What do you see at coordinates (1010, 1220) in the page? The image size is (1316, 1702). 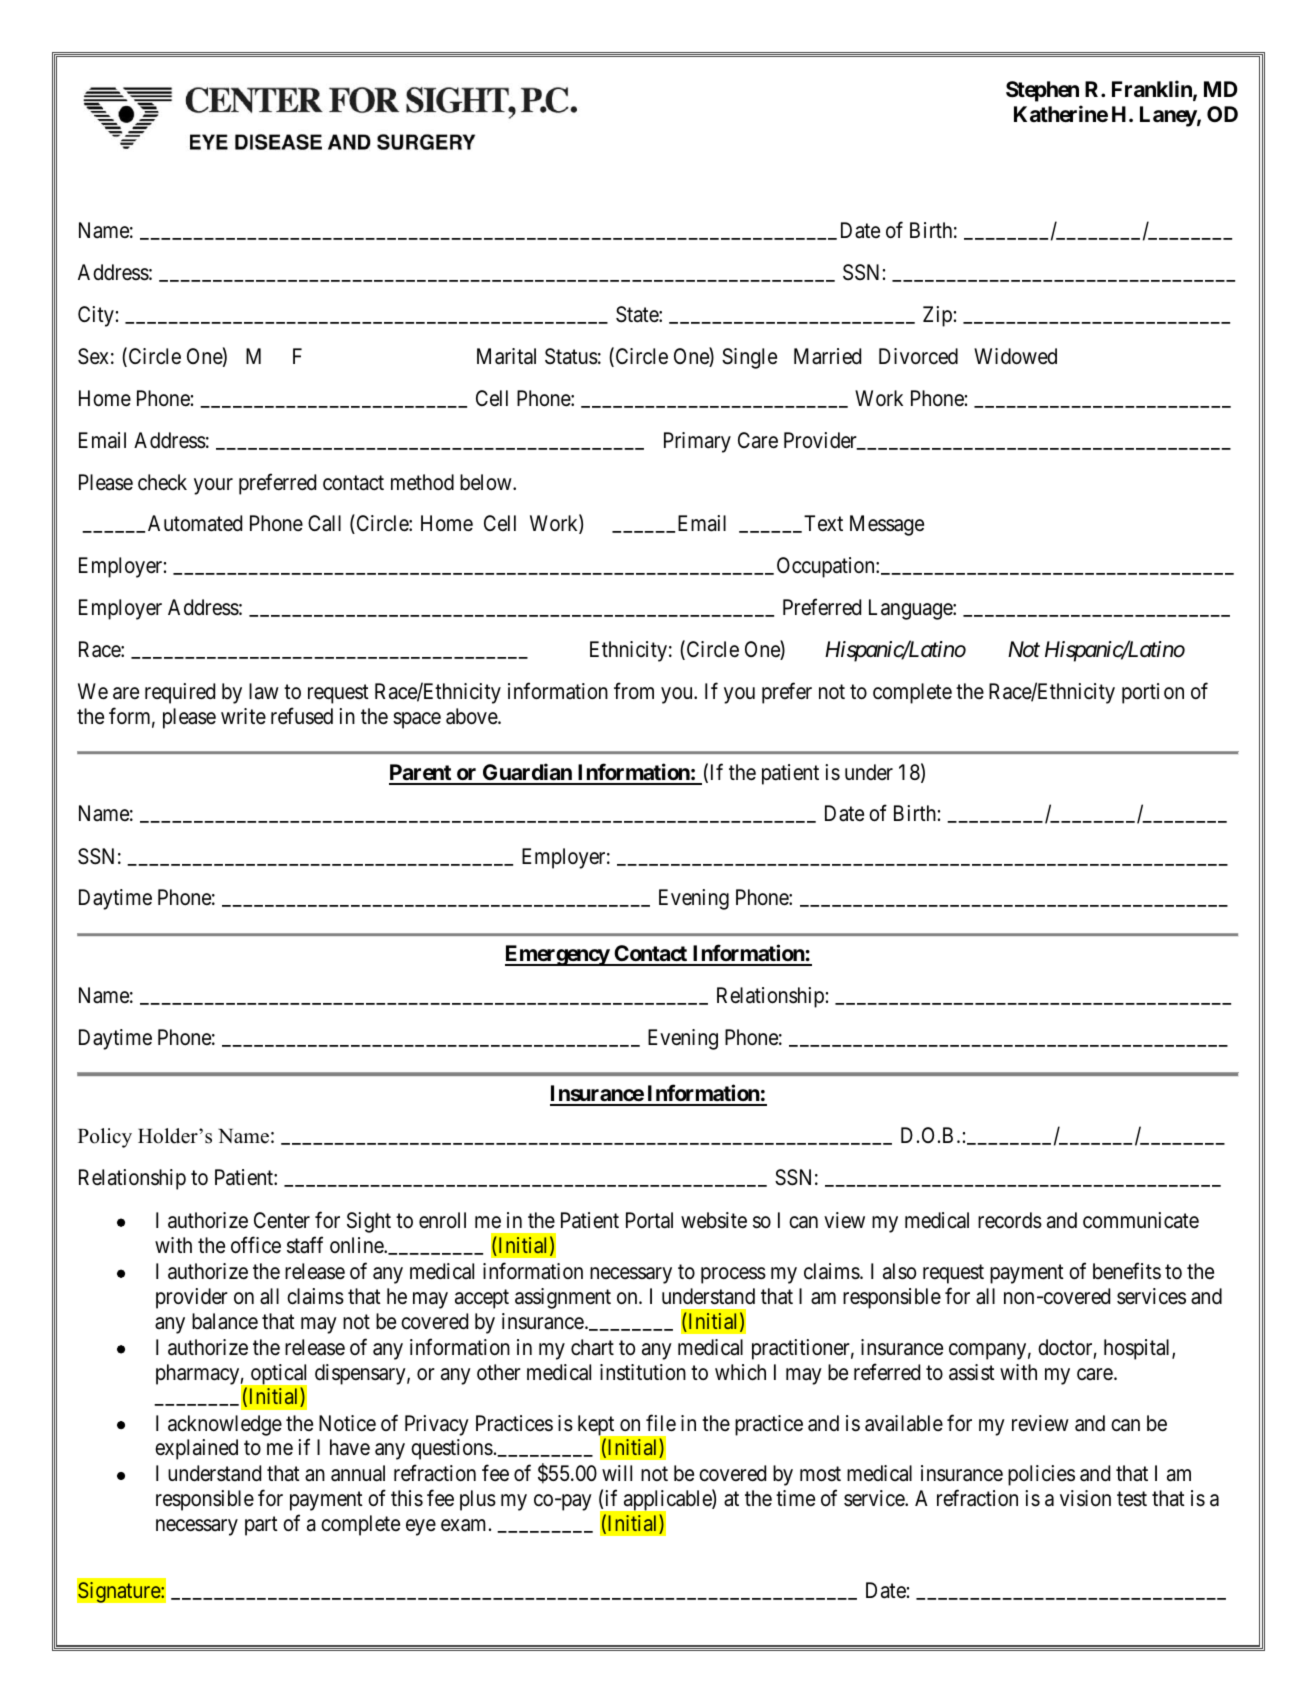 I see `records` at bounding box center [1010, 1220].
